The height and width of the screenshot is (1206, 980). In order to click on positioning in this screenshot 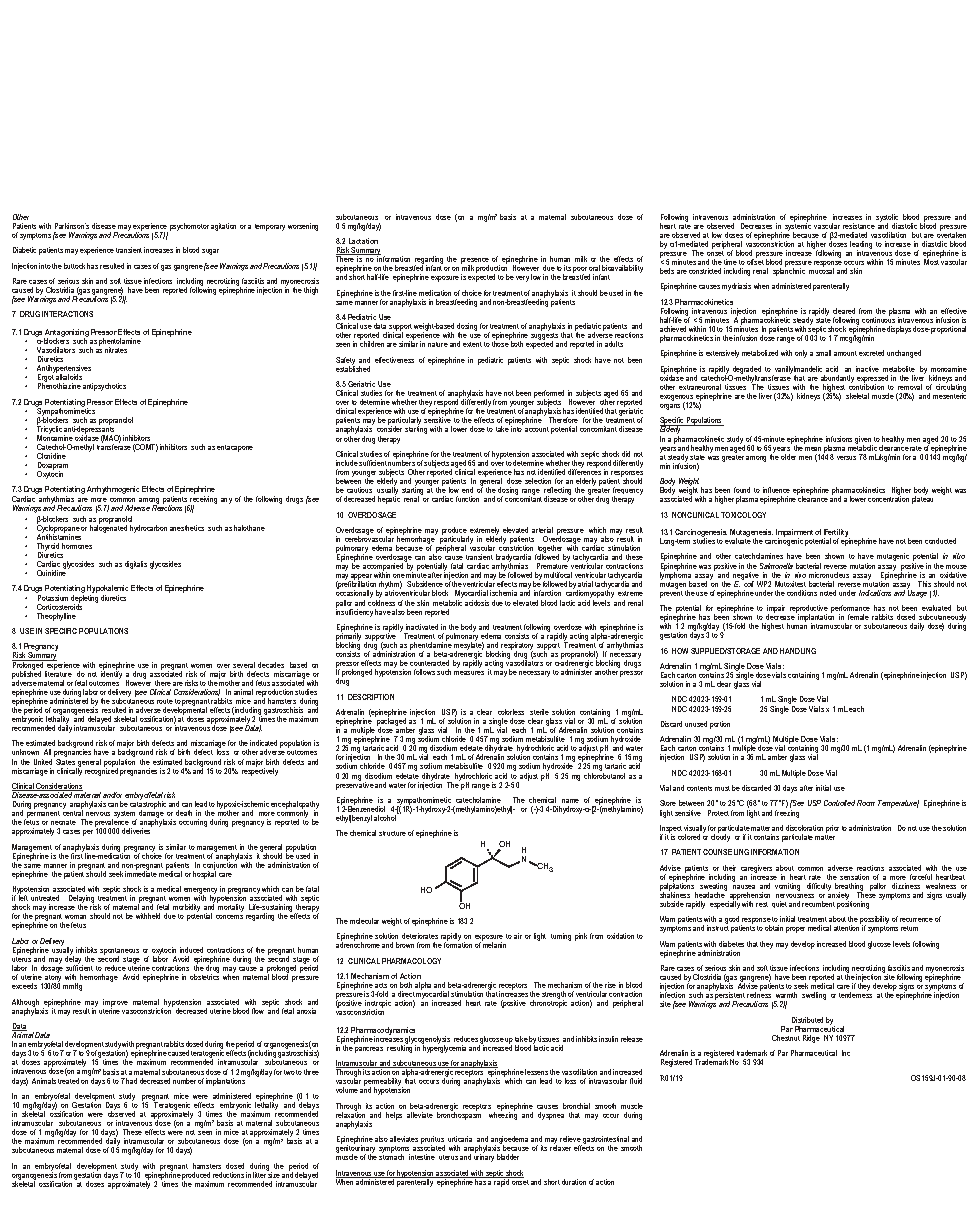, I will do `click(853, 904)`.
